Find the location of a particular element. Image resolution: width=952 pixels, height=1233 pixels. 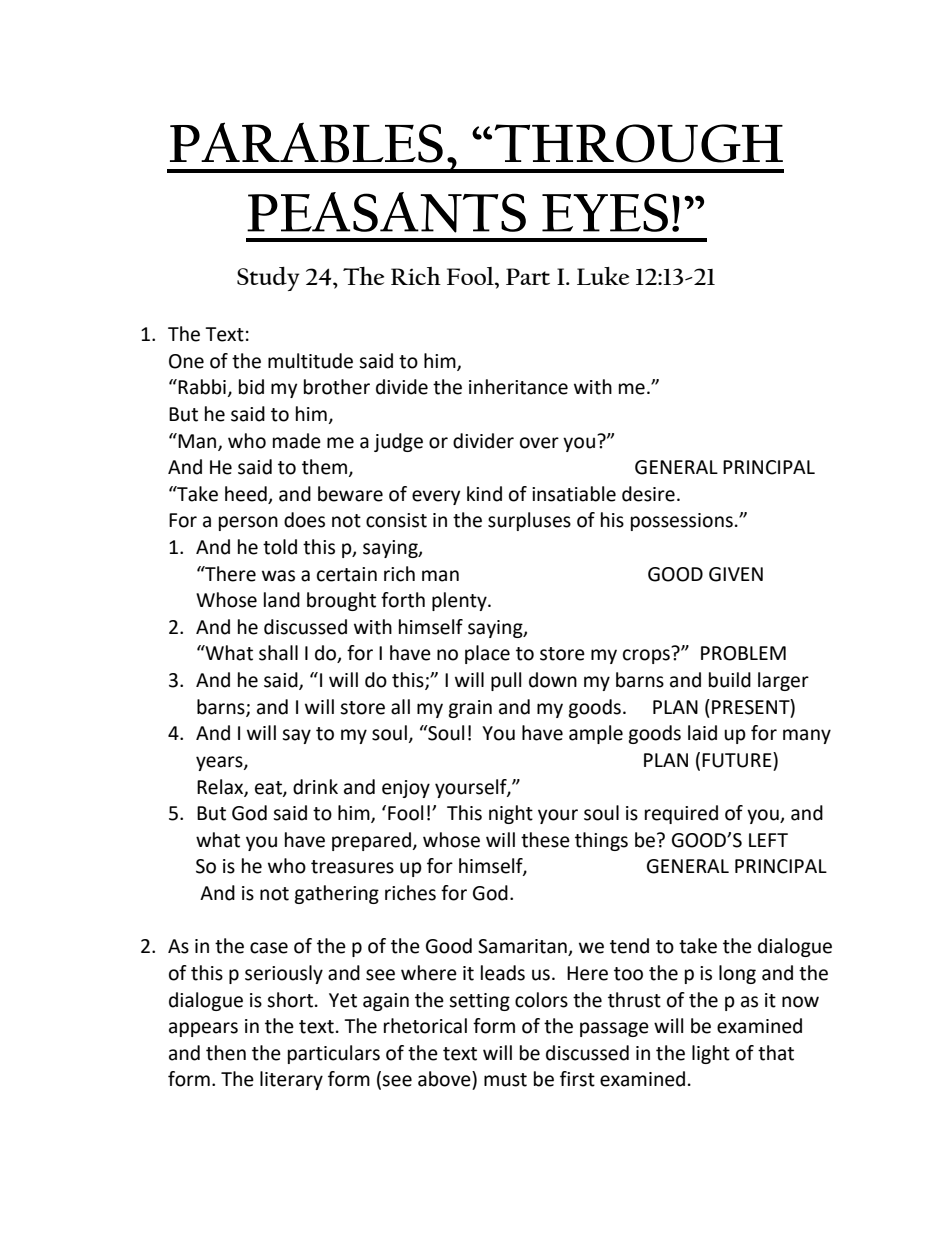

night is located at coordinates (511, 814).
